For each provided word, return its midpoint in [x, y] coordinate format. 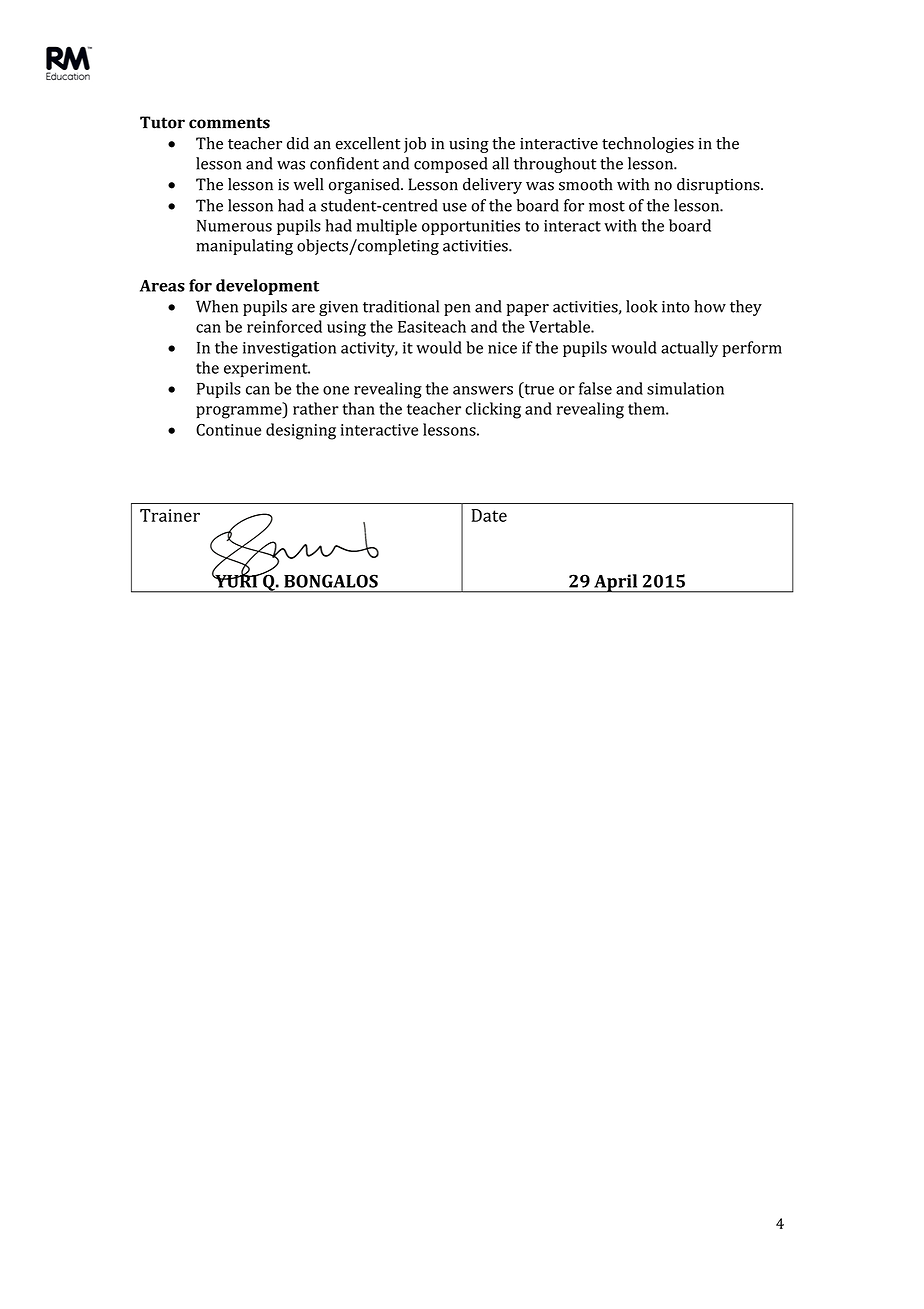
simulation [685, 388]
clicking [493, 410]
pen [457, 310]
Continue [228, 430]
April [616, 583]
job [415, 145]
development [267, 287]
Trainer [170, 515]
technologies [648, 145]
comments [229, 123]
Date [489, 515]
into [676, 307]
